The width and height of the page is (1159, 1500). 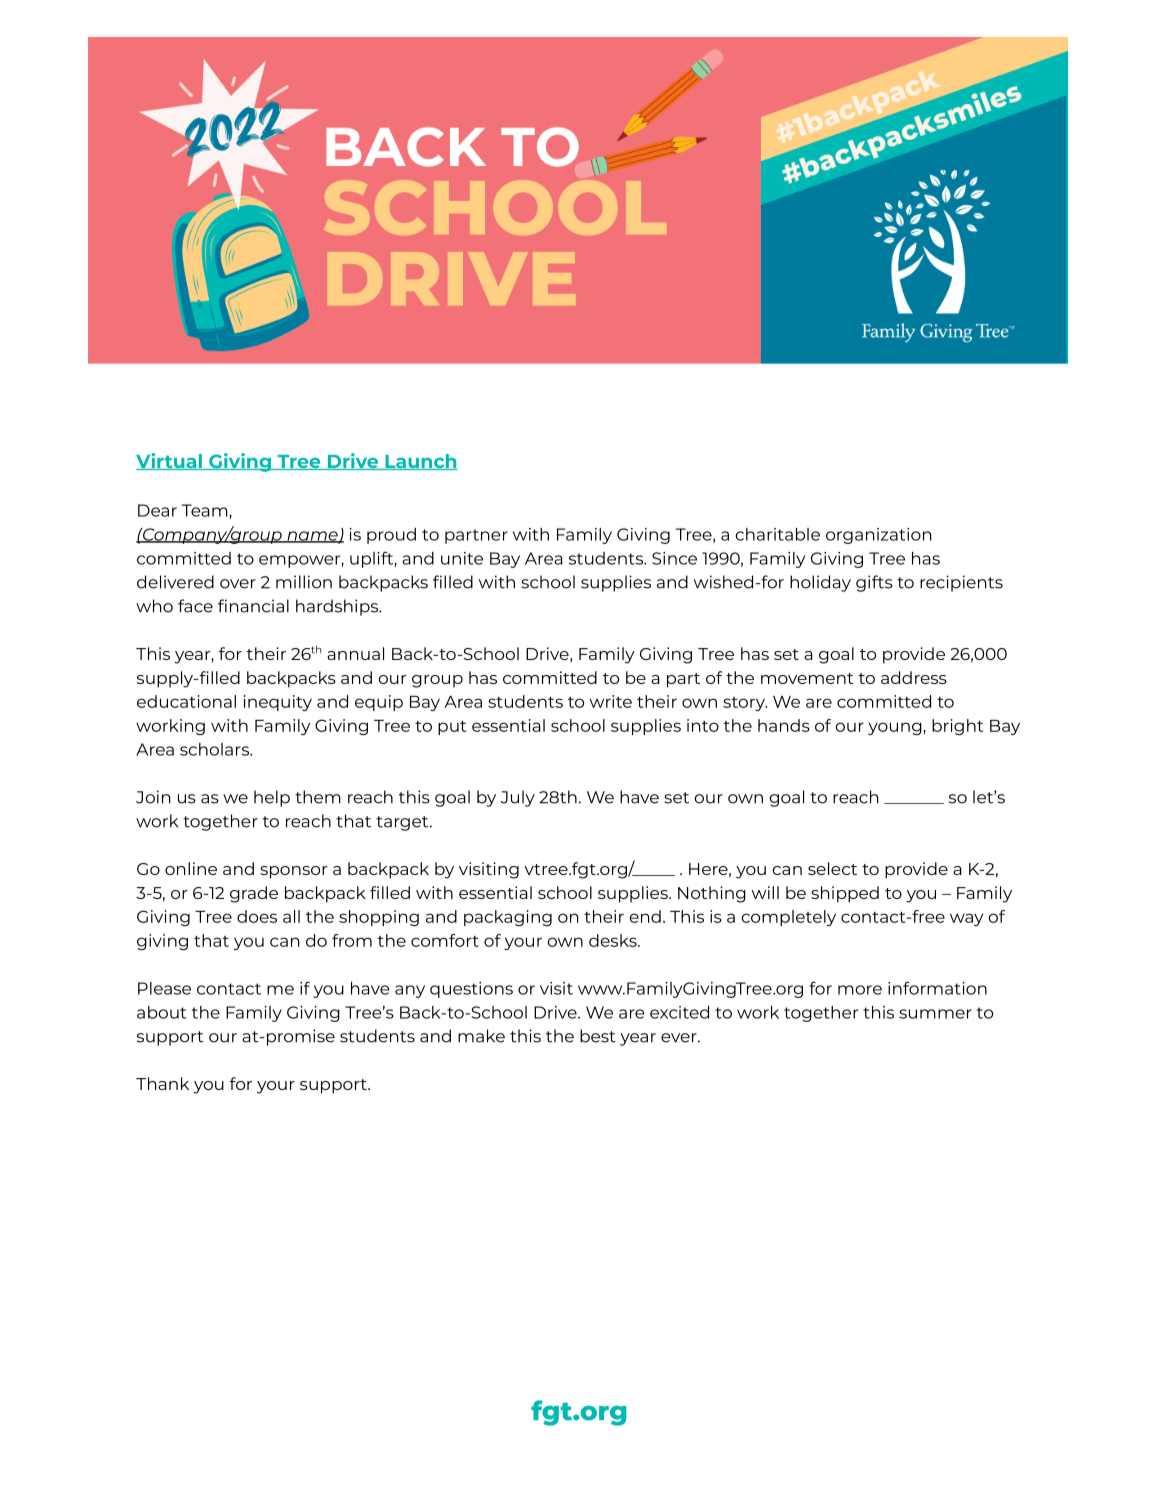 What do you see at coordinates (611, 701) in the page?
I see `write` at bounding box center [611, 701].
